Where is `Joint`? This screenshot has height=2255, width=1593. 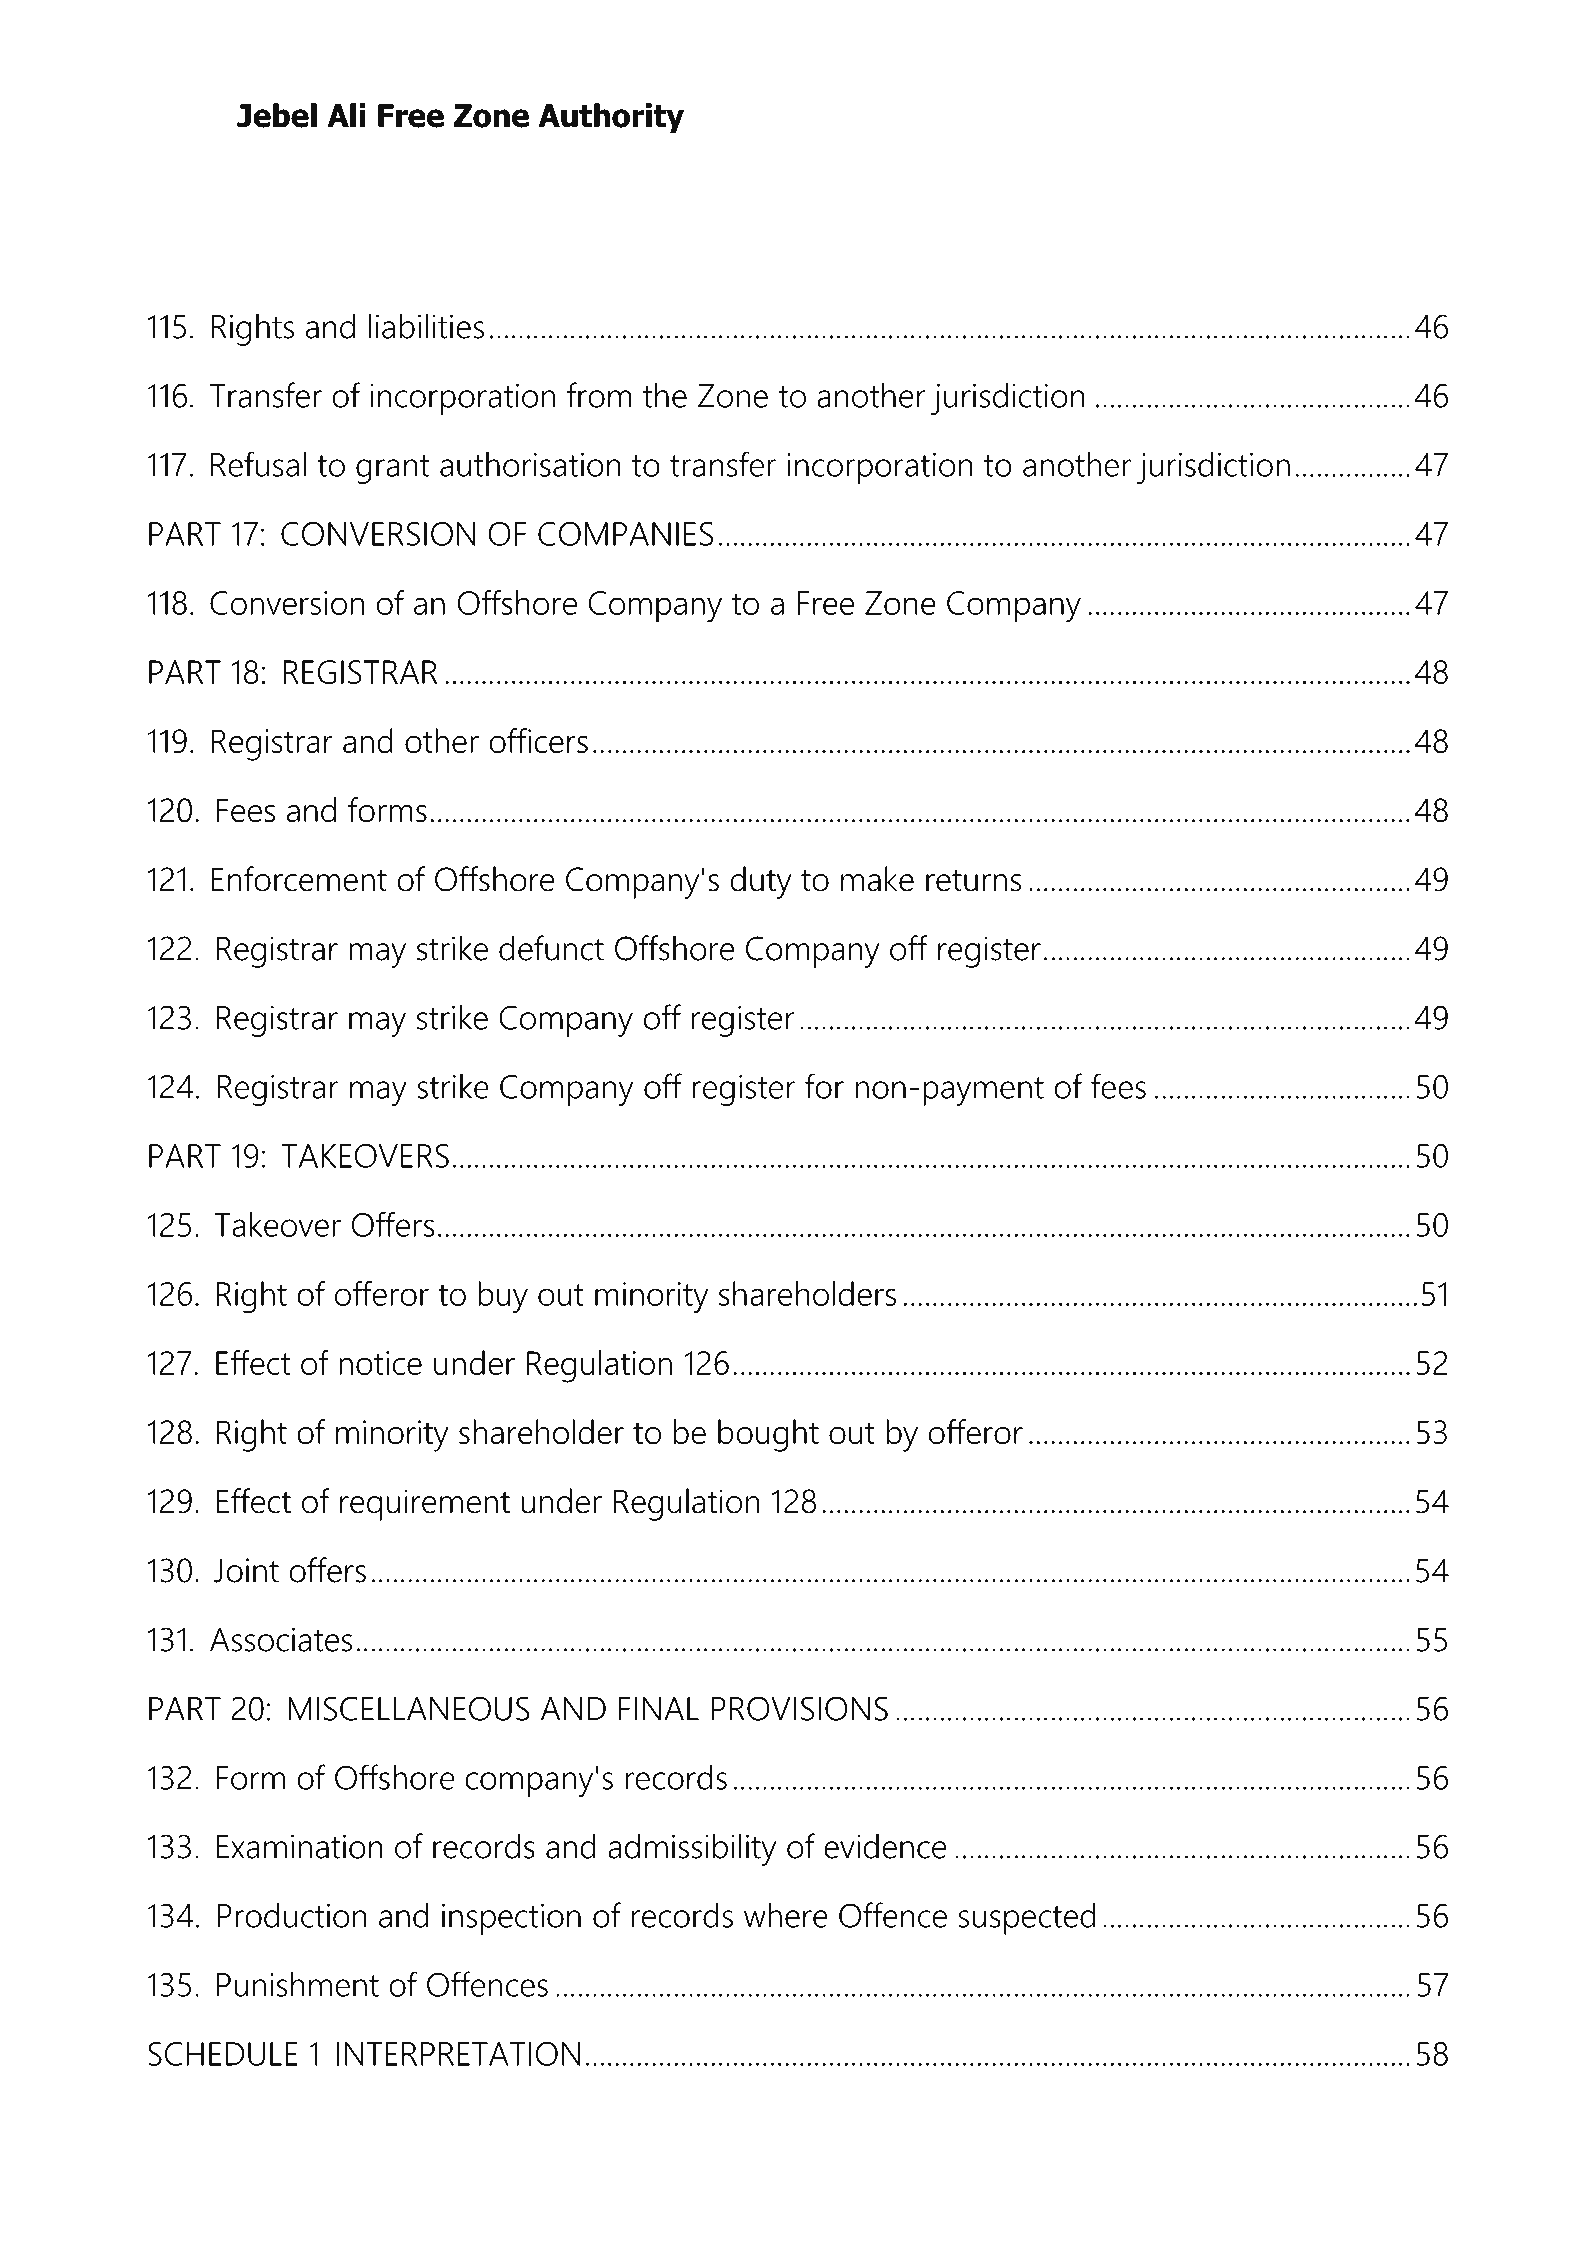 Joint is located at coordinates (246, 1570).
